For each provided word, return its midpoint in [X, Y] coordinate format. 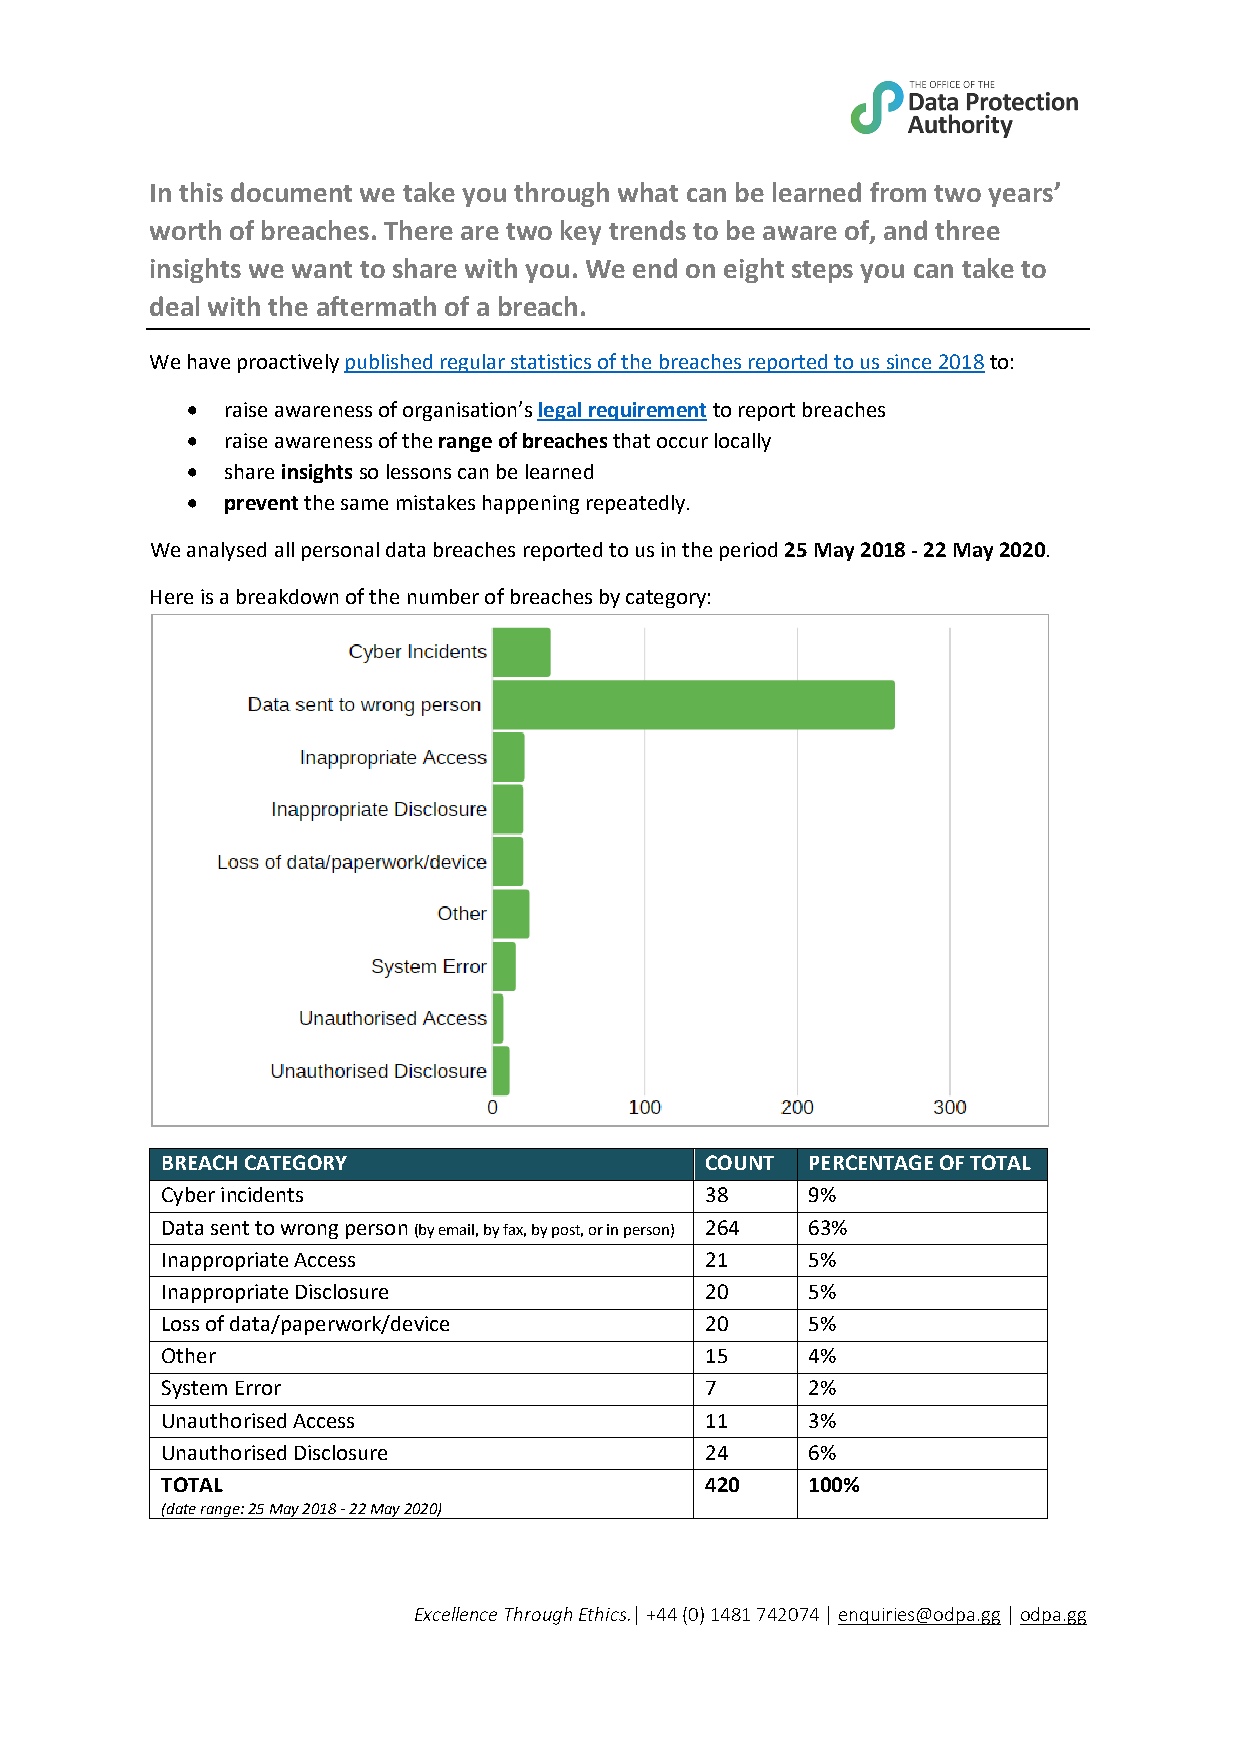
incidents [262, 1194]
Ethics [602, 1614]
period [748, 551]
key [581, 232]
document [291, 192]
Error [258, 1388]
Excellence [456, 1614]
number [443, 596]
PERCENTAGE [871, 1162]
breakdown [287, 596]
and [905, 230]
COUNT [740, 1162]
